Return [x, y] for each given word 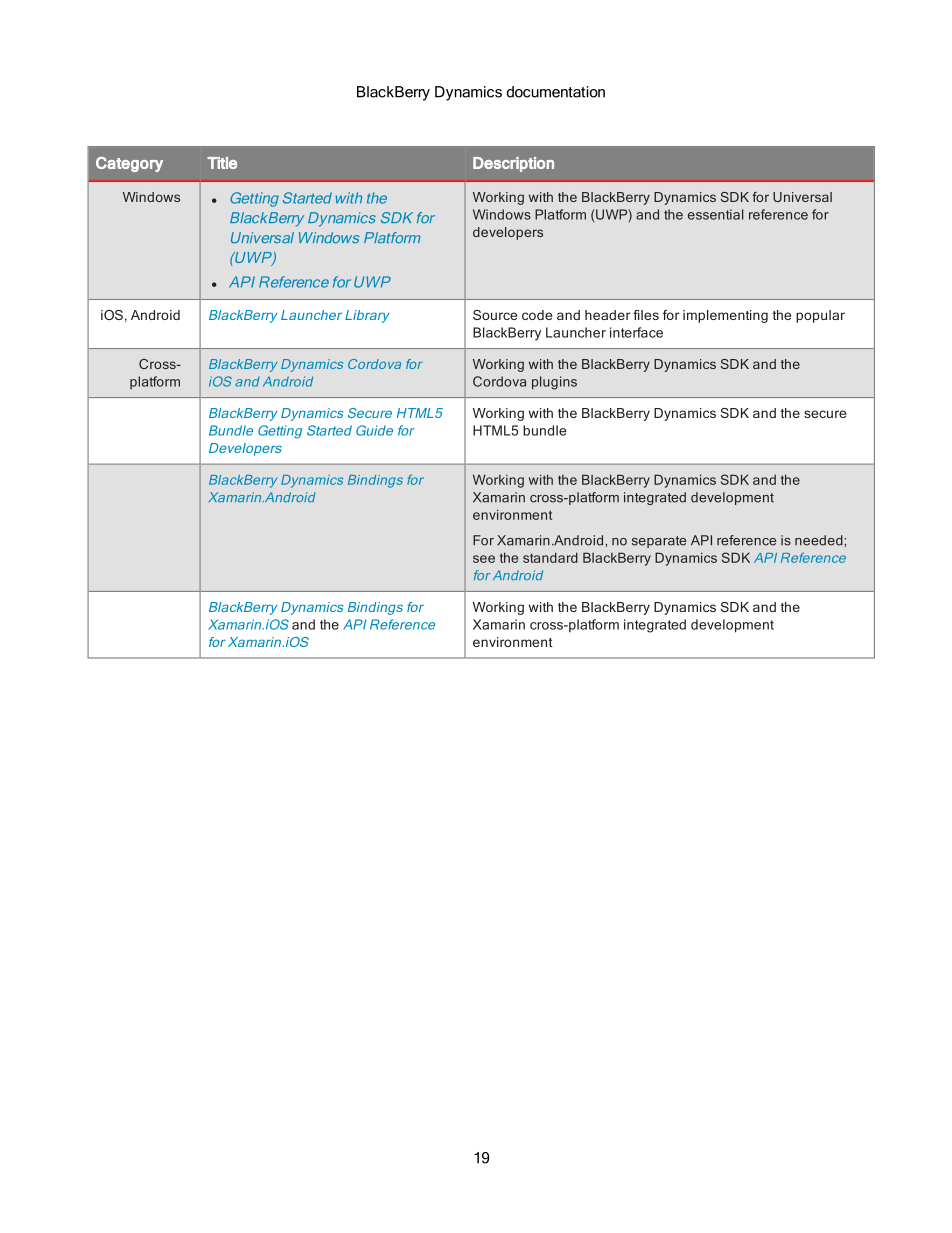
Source [495, 315]
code [537, 315]
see [484, 559]
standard [550, 557]
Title [222, 163]
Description [513, 164]
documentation [556, 92]
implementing [725, 316]
